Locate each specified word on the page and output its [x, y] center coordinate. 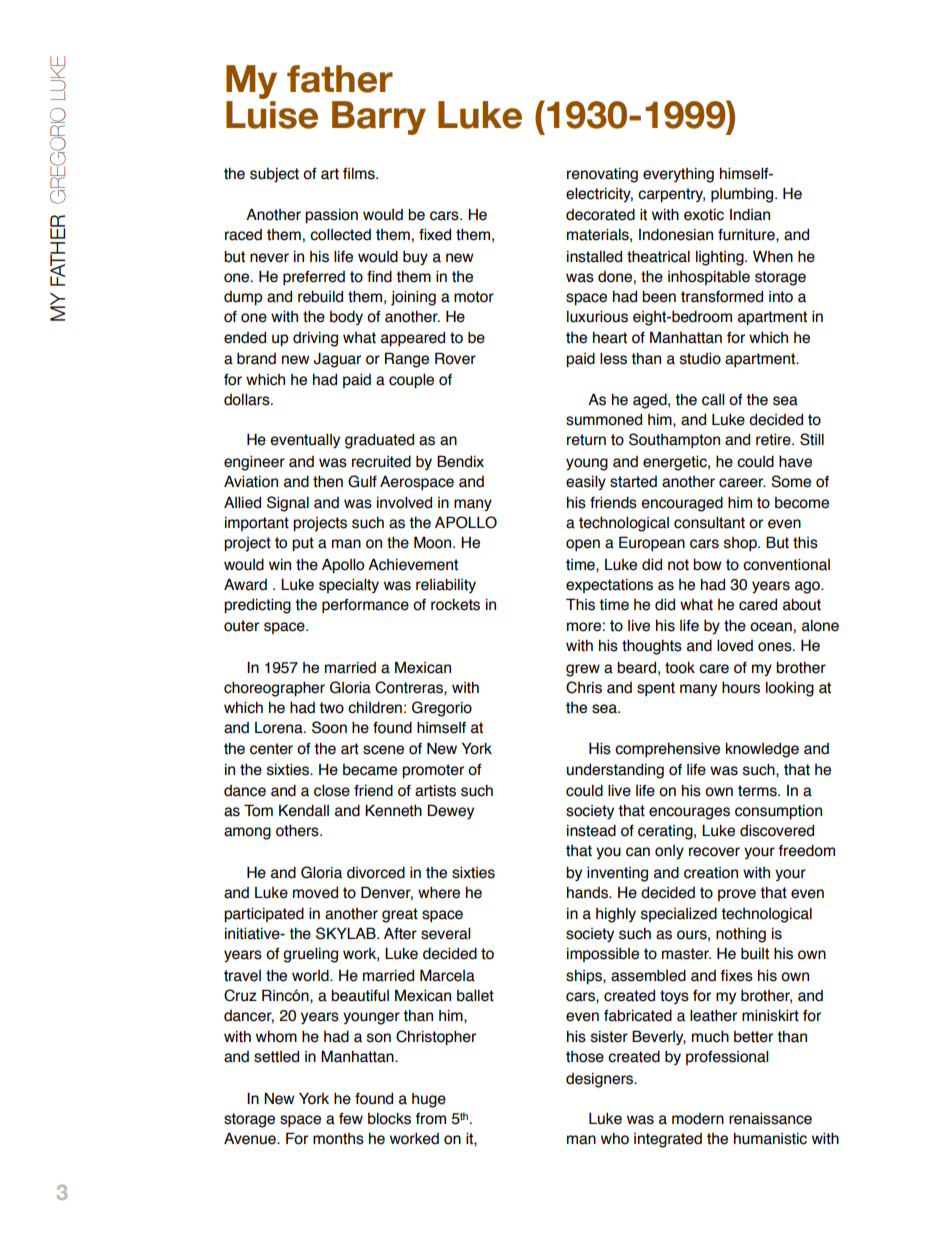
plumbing [742, 195]
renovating [602, 175]
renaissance [770, 1118]
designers [601, 1080]
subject [274, 175]
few [351, 1119]
